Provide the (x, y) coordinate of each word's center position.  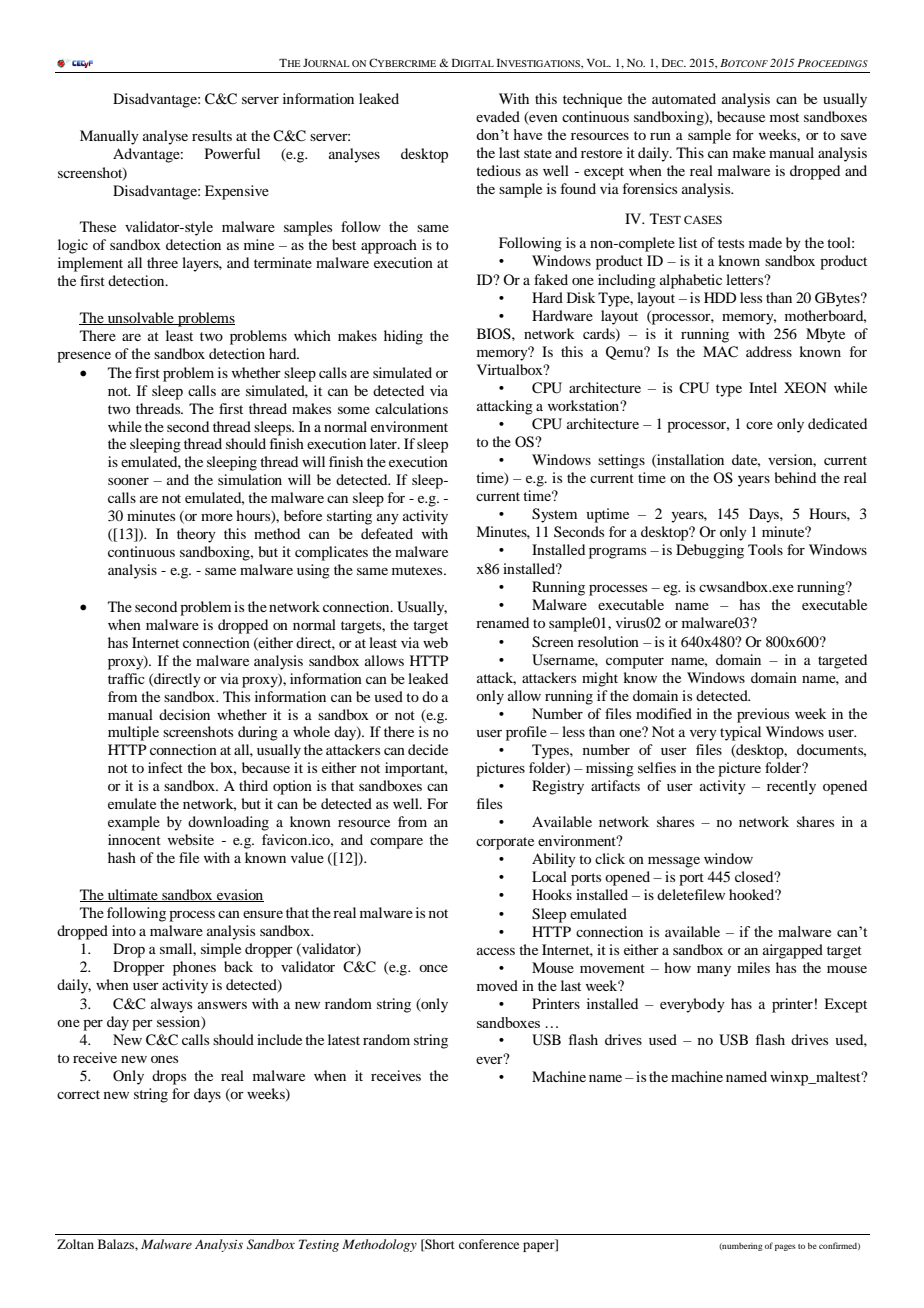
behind (795, 477)
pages (785, 1247)
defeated (387, 533)
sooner (128, 481)
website (191, 839)
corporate (505, 843)
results (212, 135)
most (784, 117)
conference (489, 1244)
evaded (498, 116)
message (674, 862)
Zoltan (75, 1244)
